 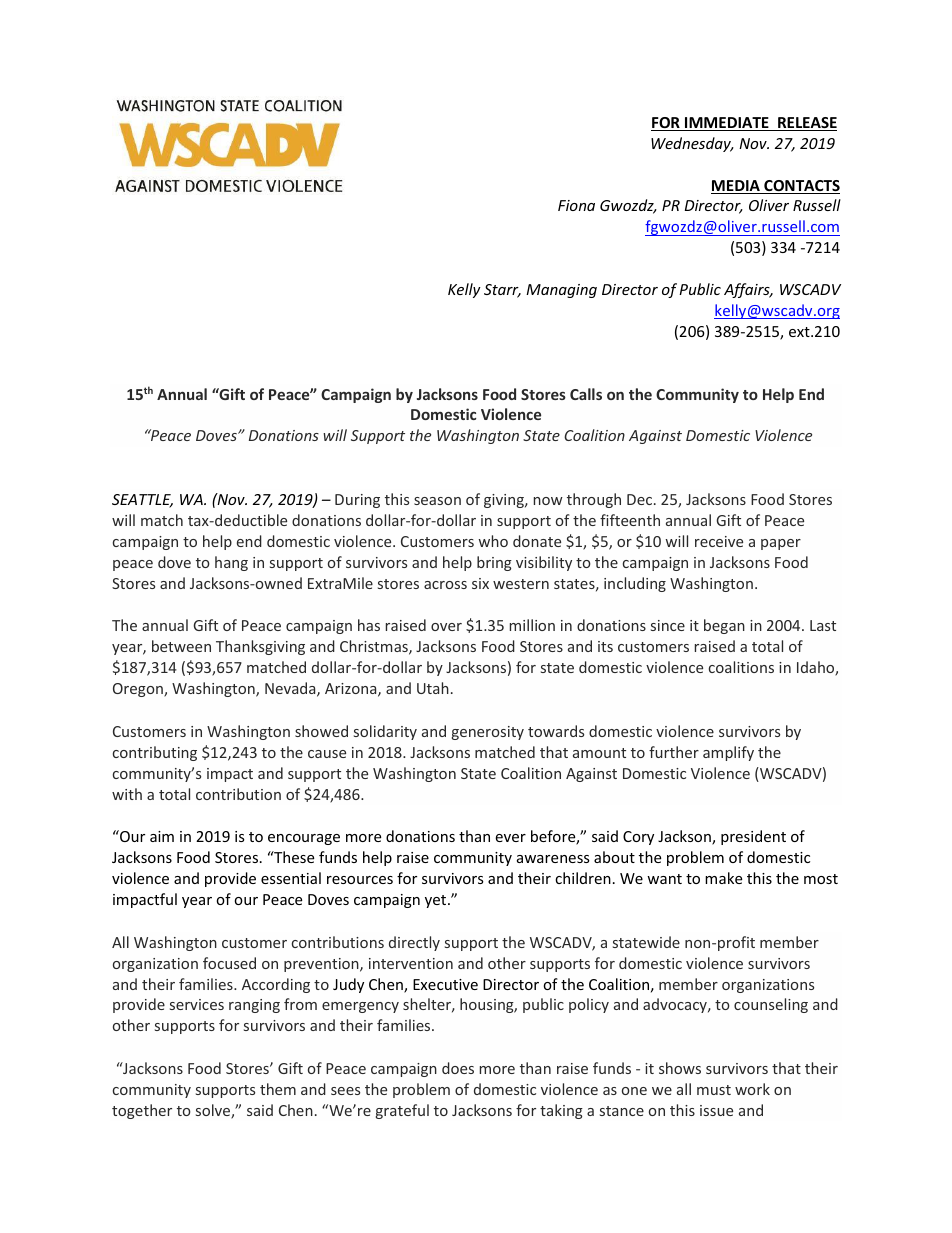 I want to click on who, so click(x=493, y=541).
